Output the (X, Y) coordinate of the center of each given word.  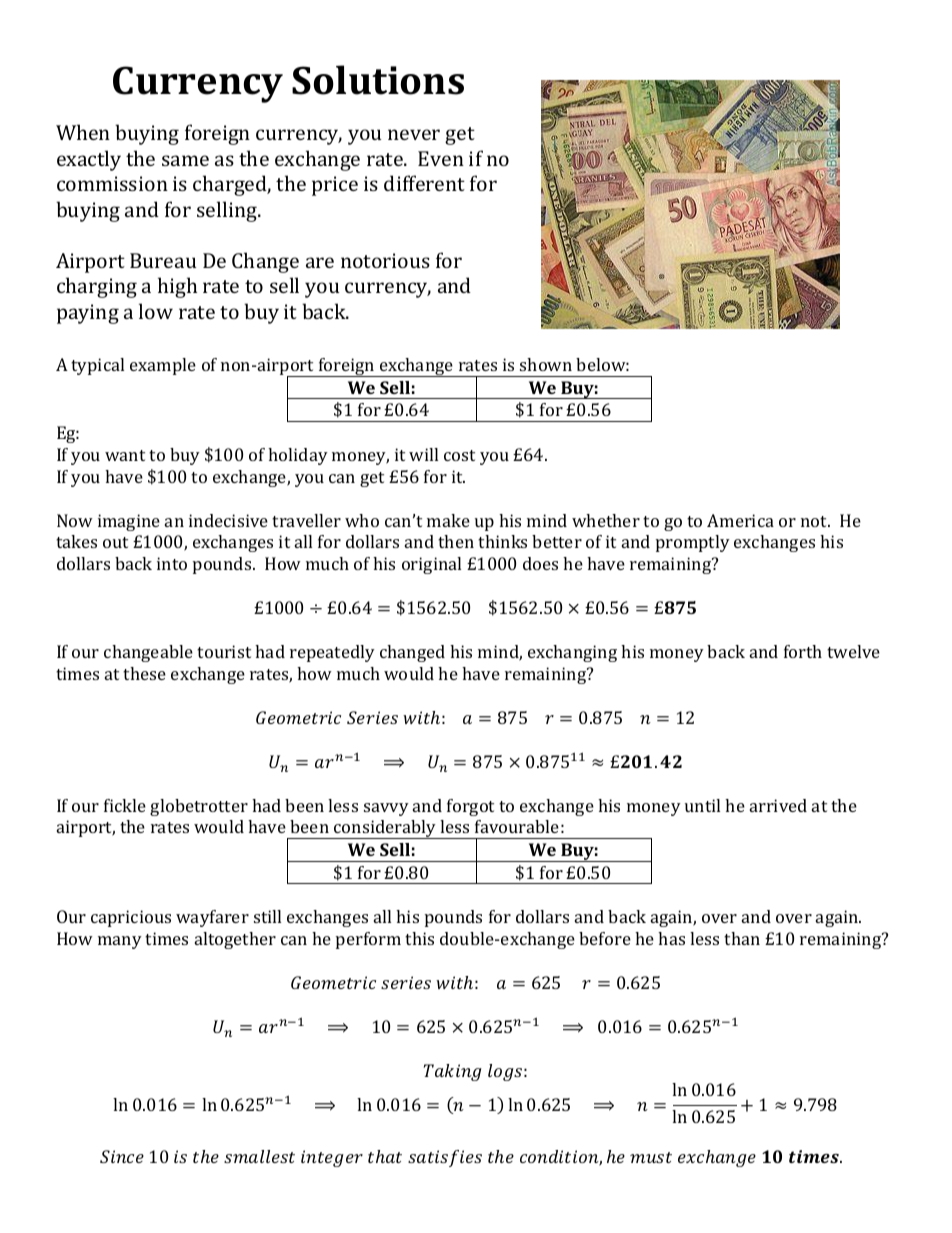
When (83, 132)
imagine (129, 522)
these (144, 673)
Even (441, 158)
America (740, 520)
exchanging (572, 653)
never (414, 134)
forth (803, 651)
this (419, 938)
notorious (385, 260)
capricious (131, 918)
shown (546, 364)
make (448, 520)
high (177, 287)
